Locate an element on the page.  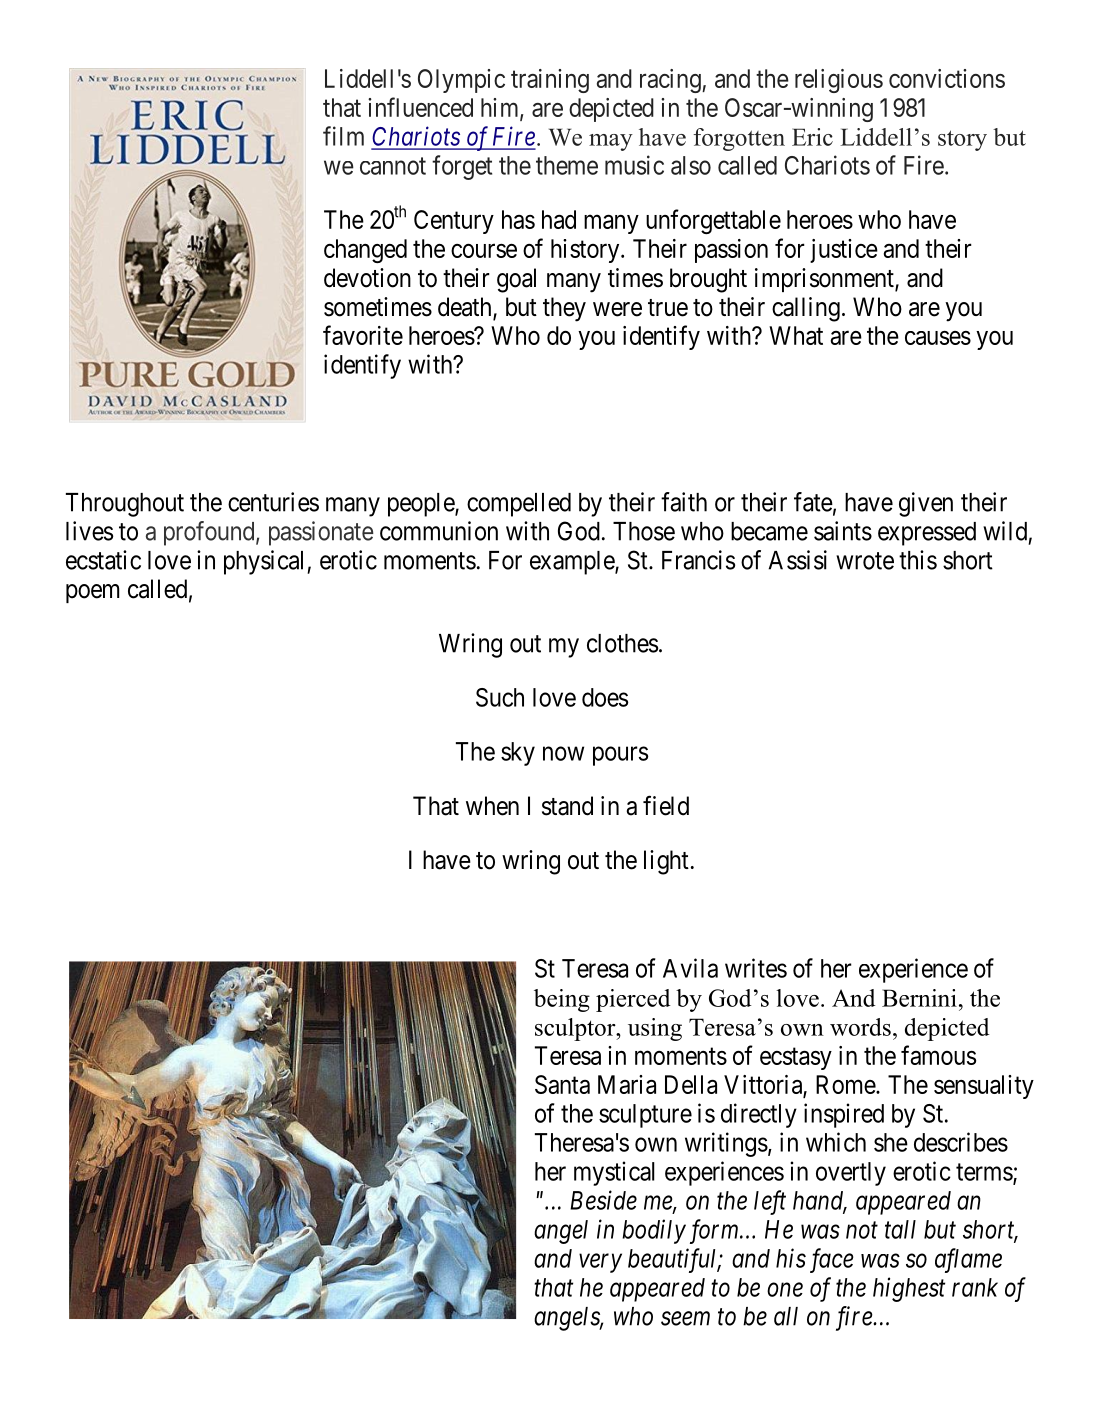
him is located at coordinates (501, 108).
